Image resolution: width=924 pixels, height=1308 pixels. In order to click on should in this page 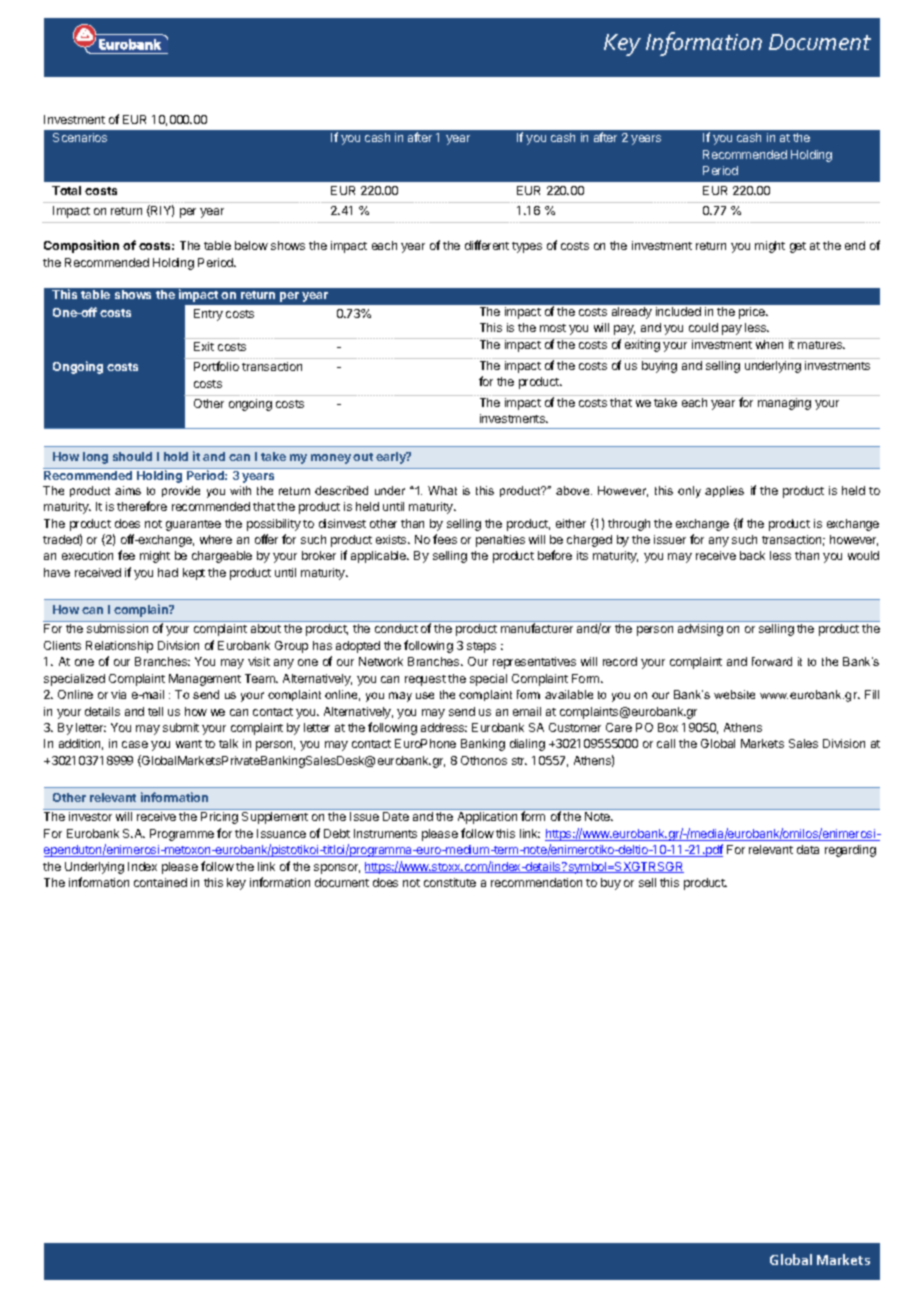, I will do `click(132, 456)`.
